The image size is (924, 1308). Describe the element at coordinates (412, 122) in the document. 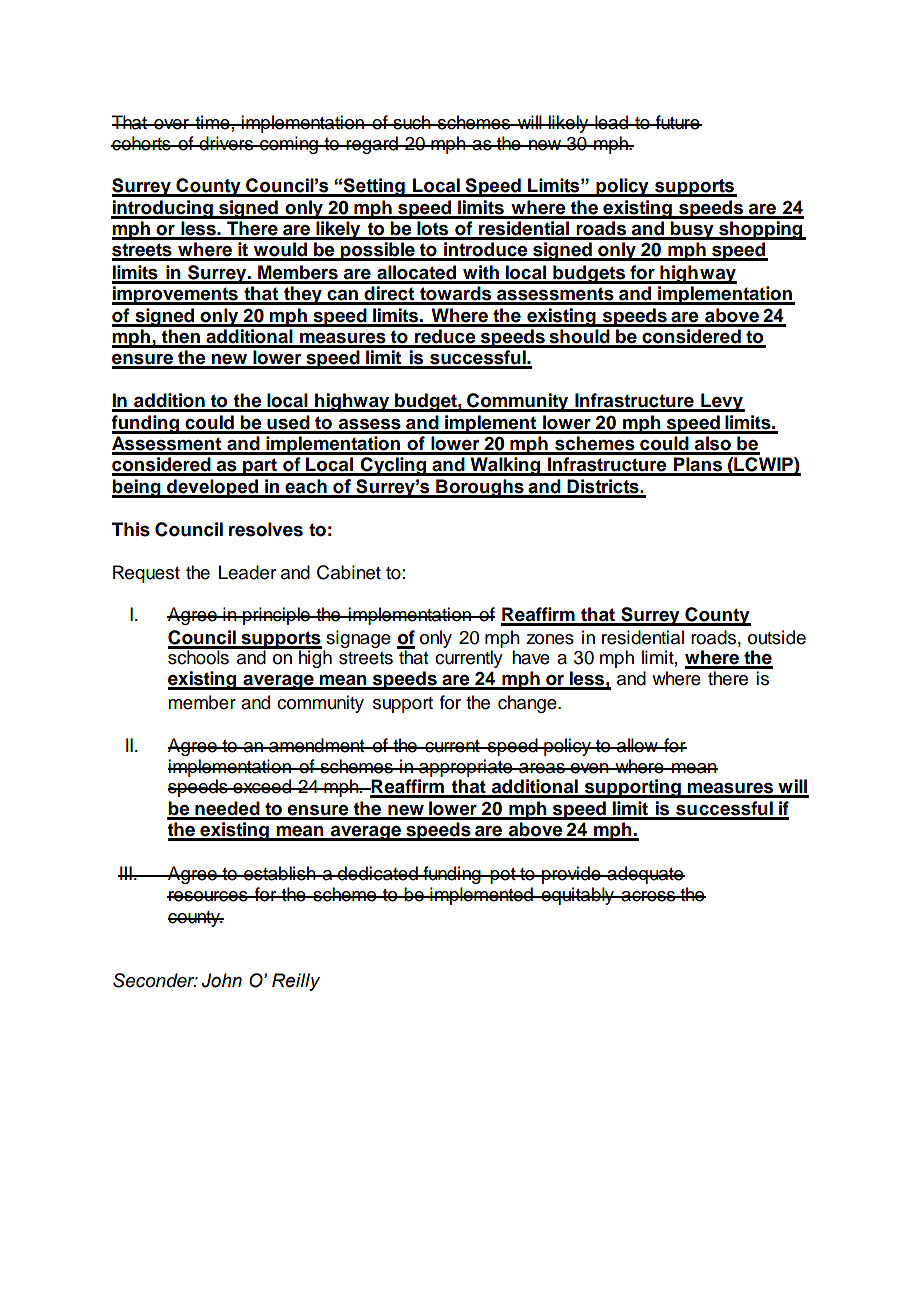

I see `such` at that location.
